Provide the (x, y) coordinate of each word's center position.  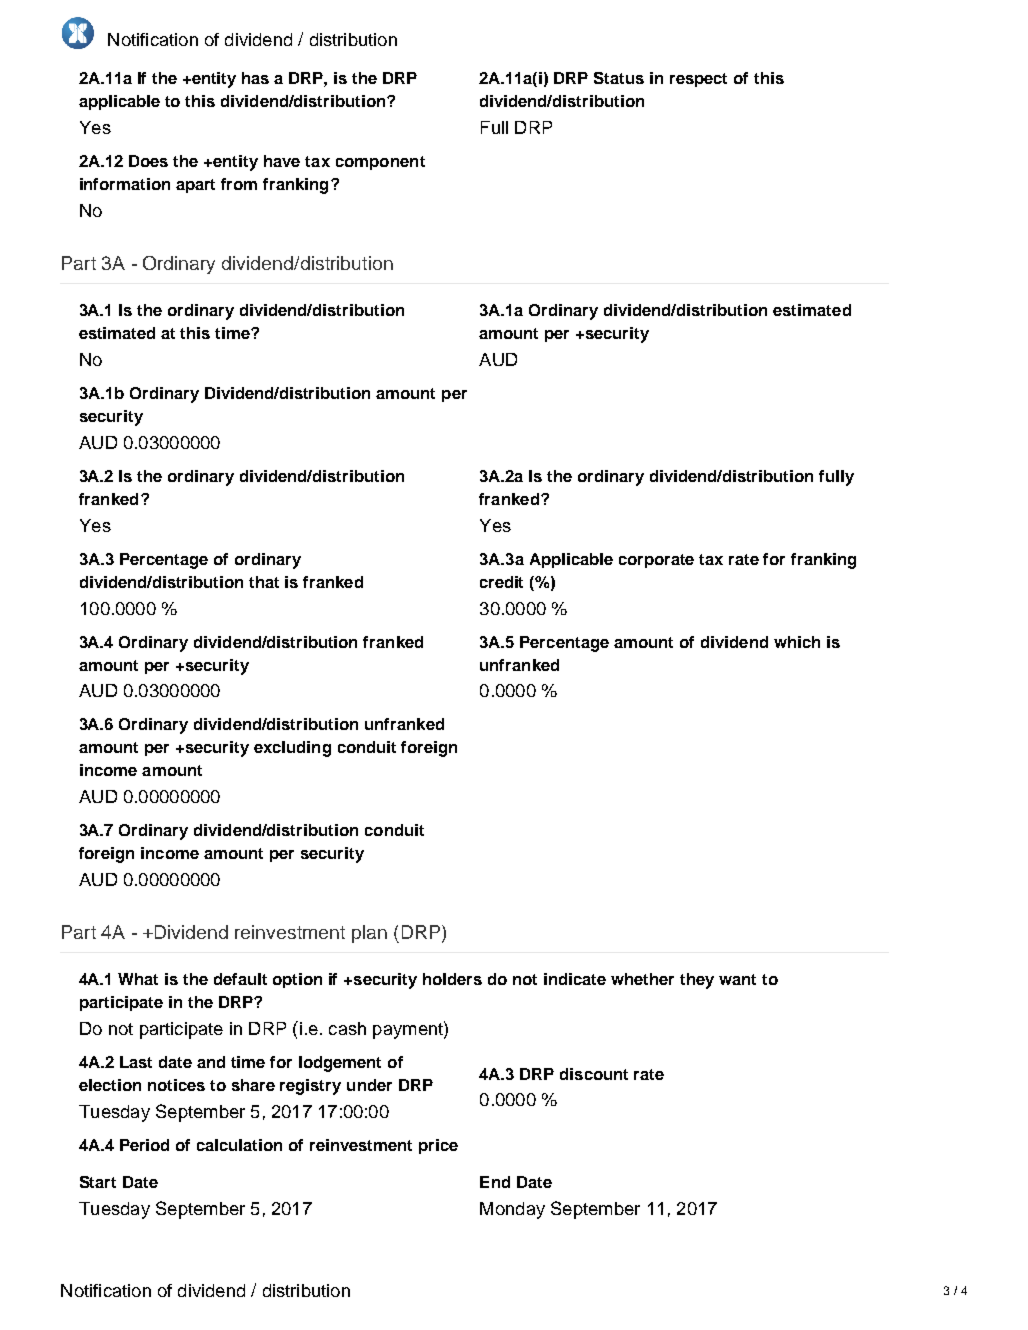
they (697, 981)
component (380, 163)
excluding (292, 749)
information (125, 184)
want (737, 979)
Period (144, 1145)
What (138, 979)
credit (501, 582)
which (797, 642)
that (264, 582)
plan (369, 934)
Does (148, 161)
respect (698, 80)
